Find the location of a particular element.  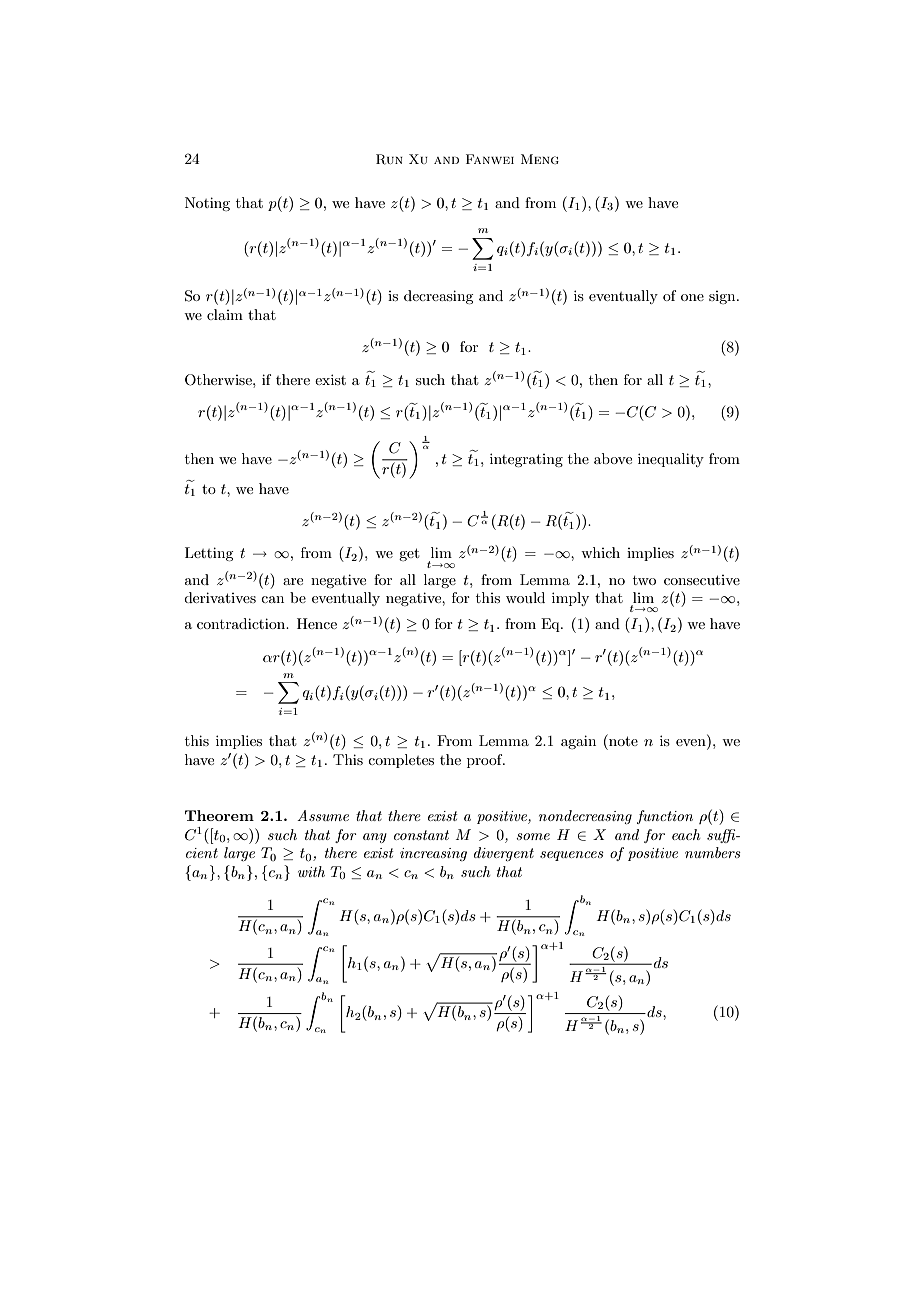

Noting is located at coordinates (207, 204).
